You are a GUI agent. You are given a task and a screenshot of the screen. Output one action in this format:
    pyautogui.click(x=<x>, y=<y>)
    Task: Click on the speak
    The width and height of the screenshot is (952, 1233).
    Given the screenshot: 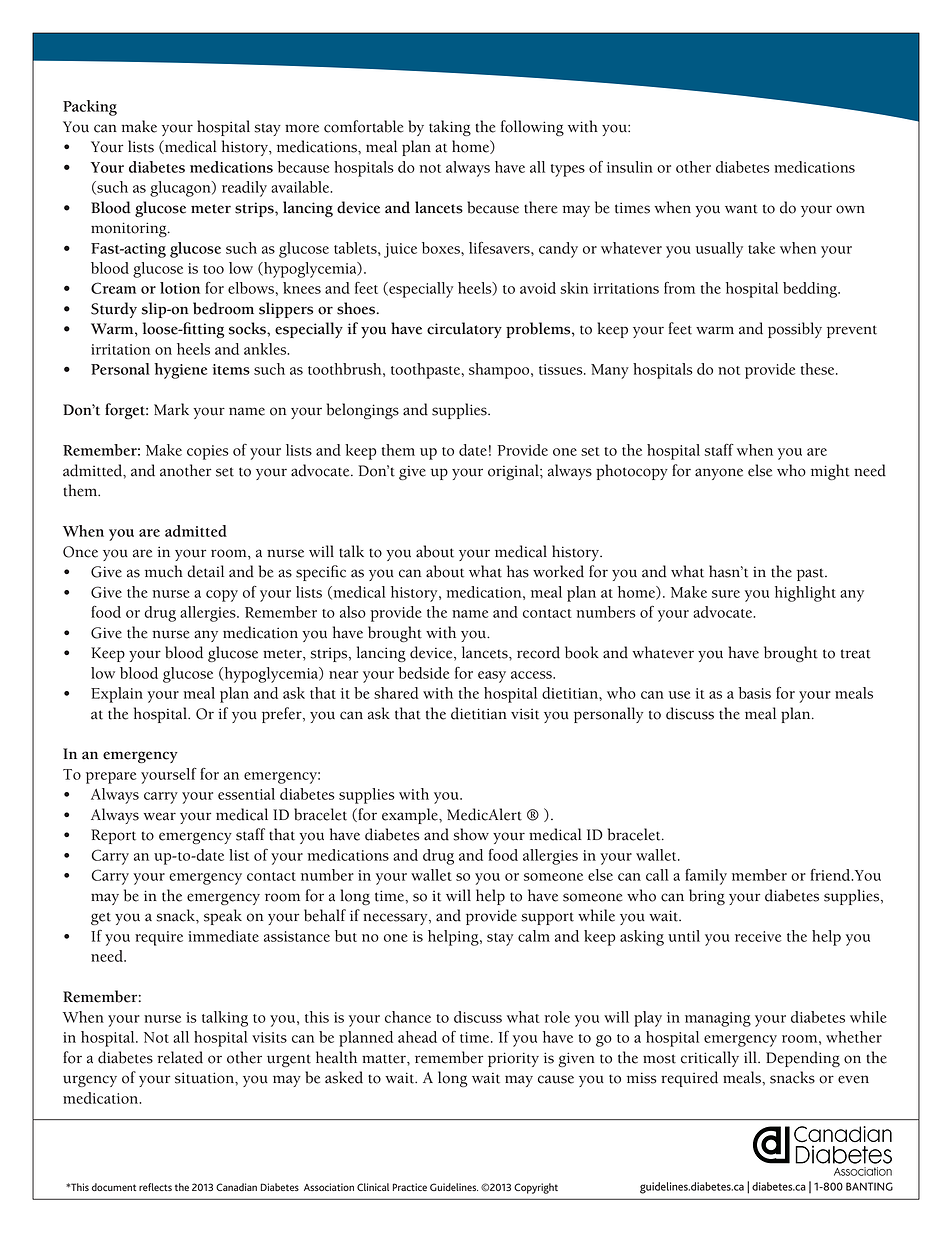 What is the action you would take?
    pyautogui.click(x=223, y=917)
